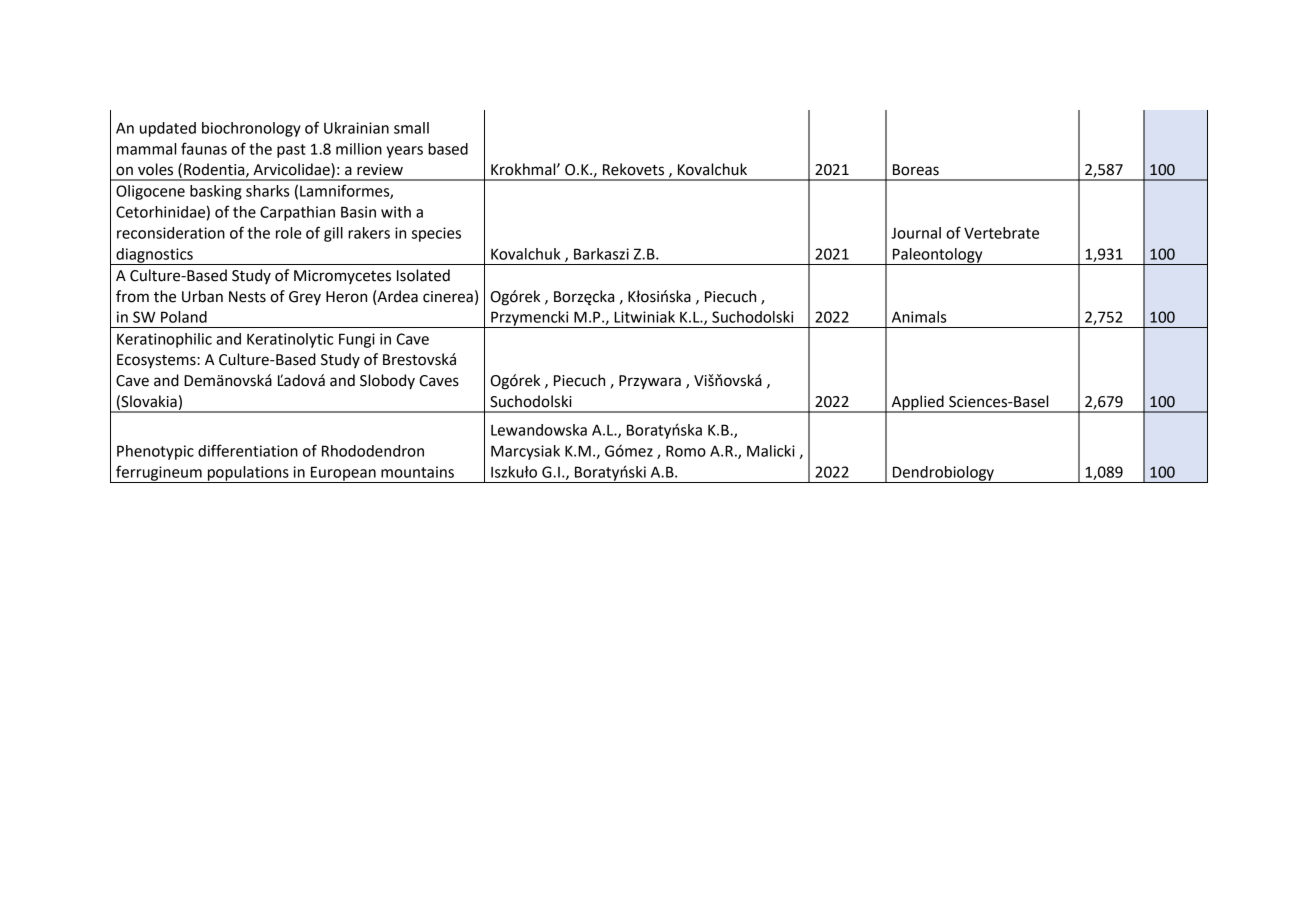 This document has width=1308, height=924. Describe the element at coordinates (248, 474) in the document. I see `populations` at that location.
